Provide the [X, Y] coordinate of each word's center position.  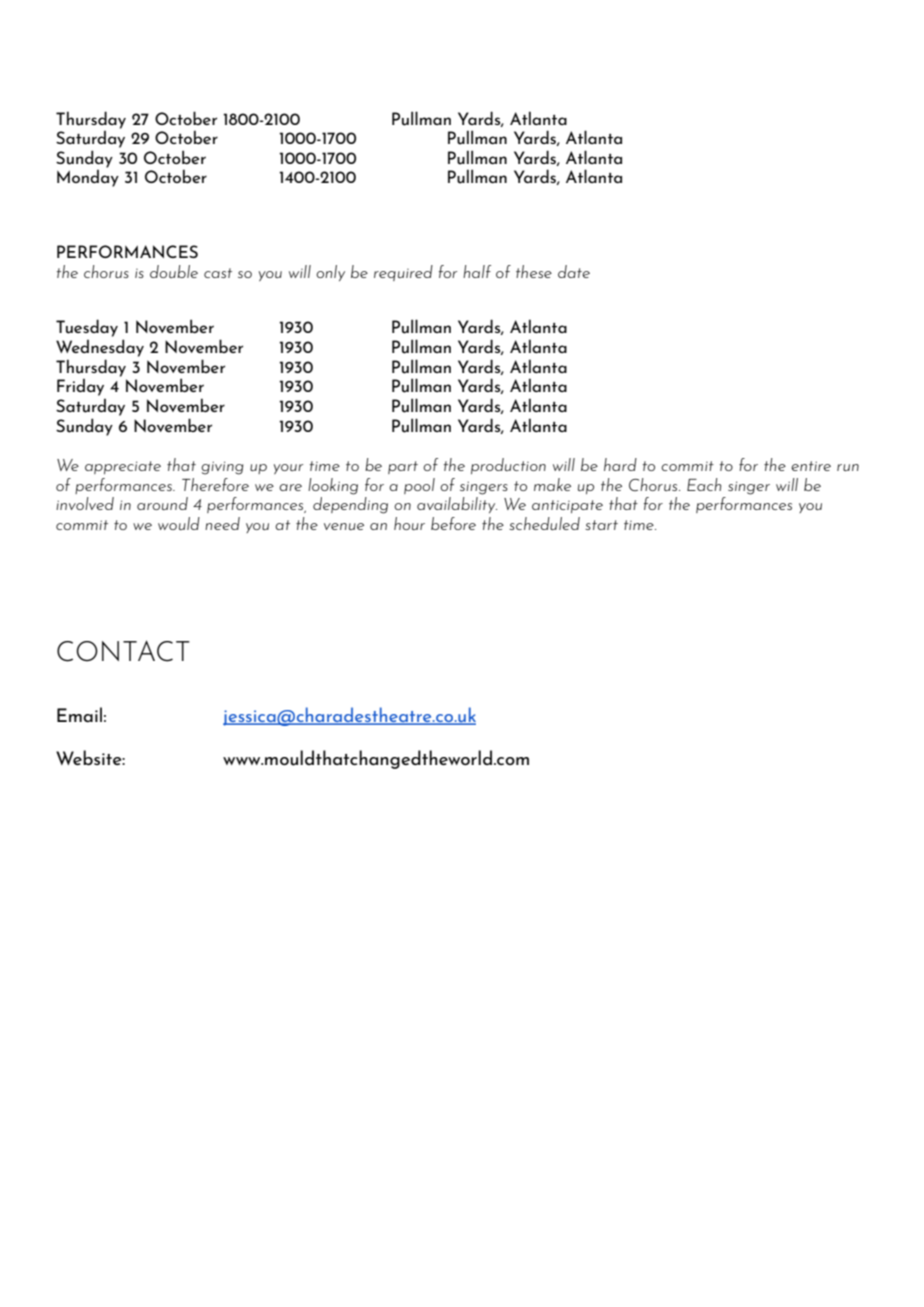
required [403, 273]
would [179, 523]
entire [811, 466]
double [174, 271]
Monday [88, 178]
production [508, 466]
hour [409, 523]
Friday [80, 387]
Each [704, 484]
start [601, 525]
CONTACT [123, 651]
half [477, 271]
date [574, 271]
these [534, 271]
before [453, 523]
